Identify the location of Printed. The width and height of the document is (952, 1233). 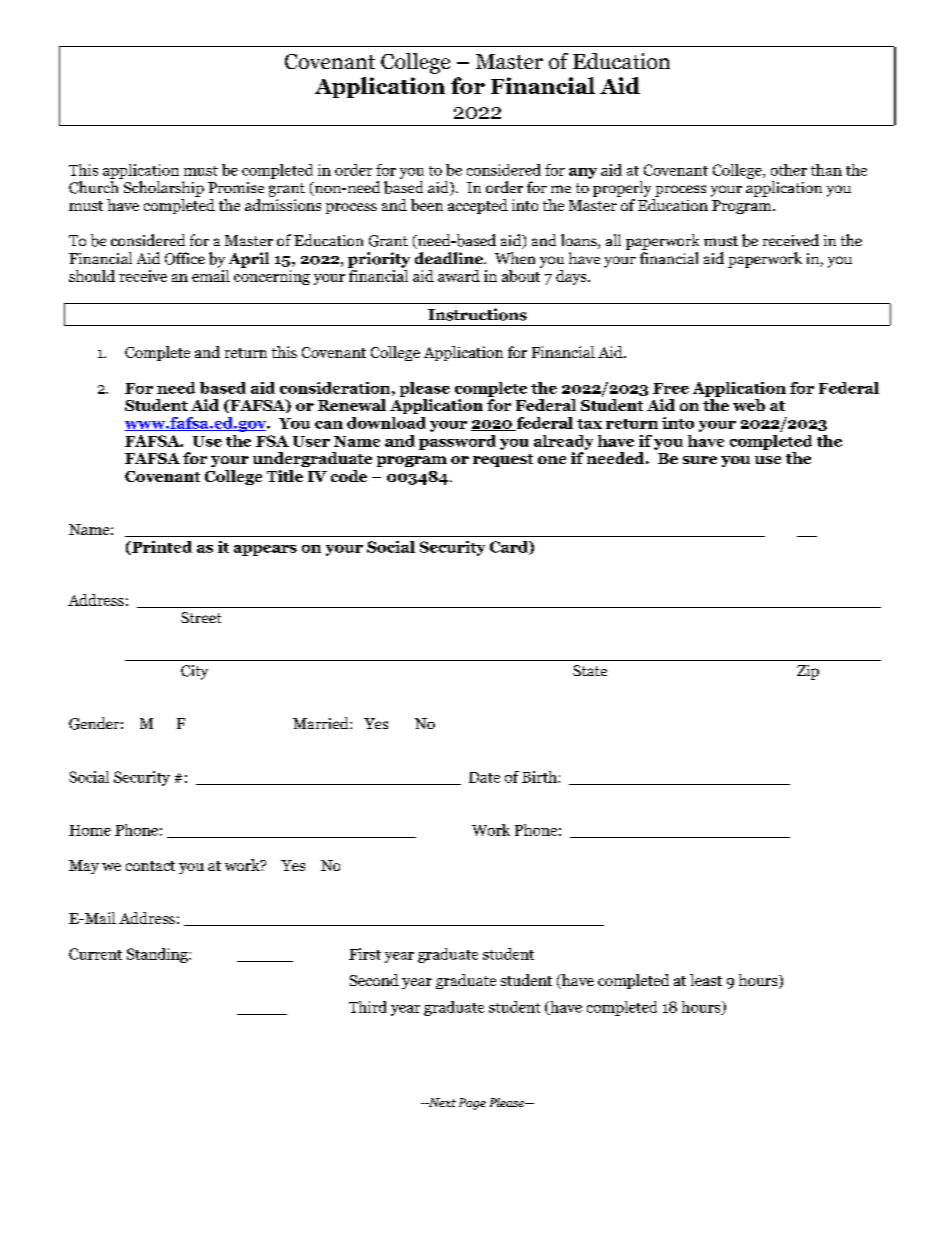
(161, 548).
